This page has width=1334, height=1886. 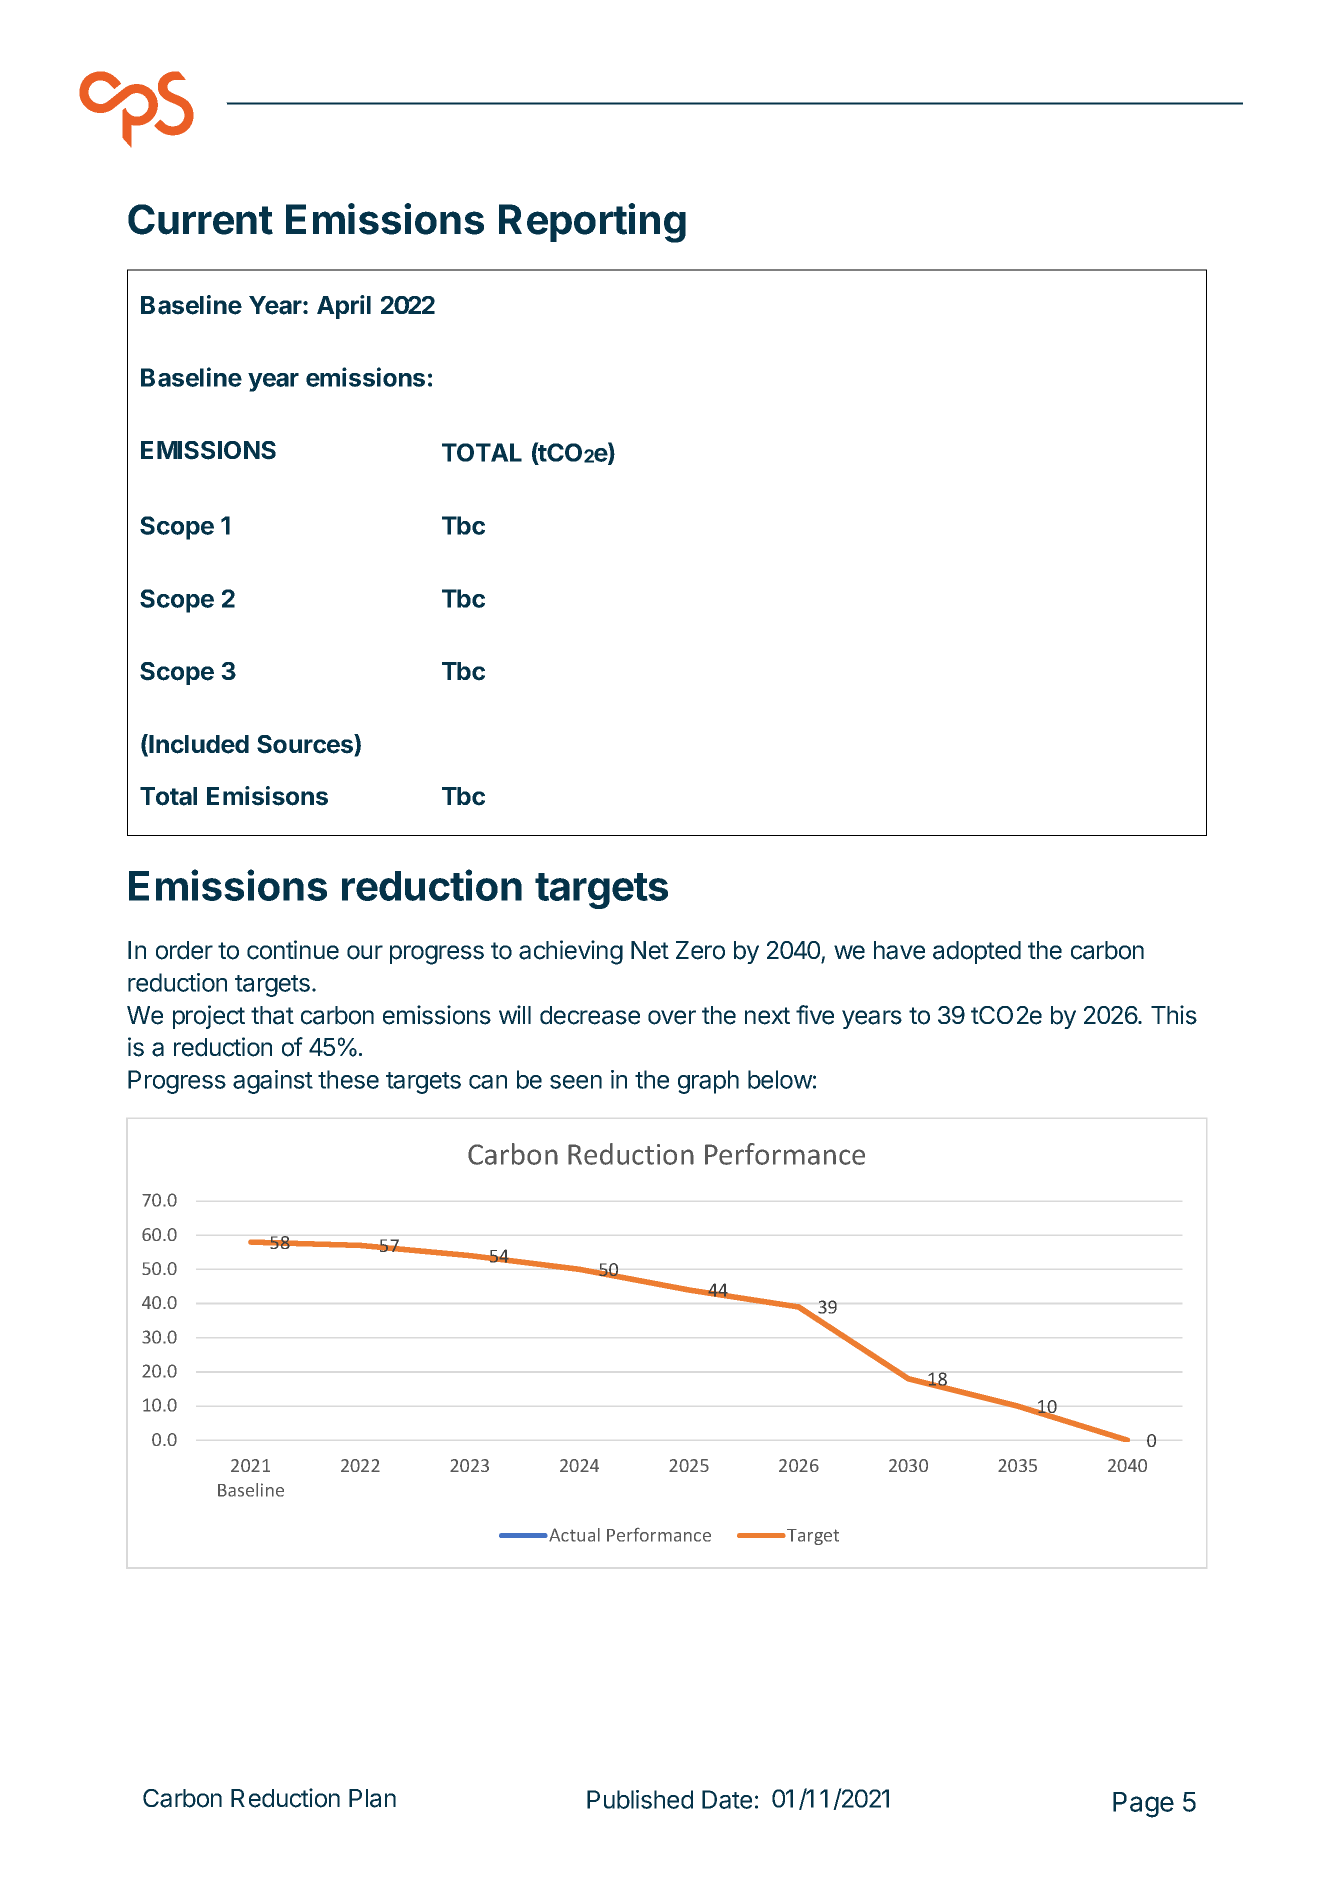 I want to click on Published, so click(x=640, y=1799).
